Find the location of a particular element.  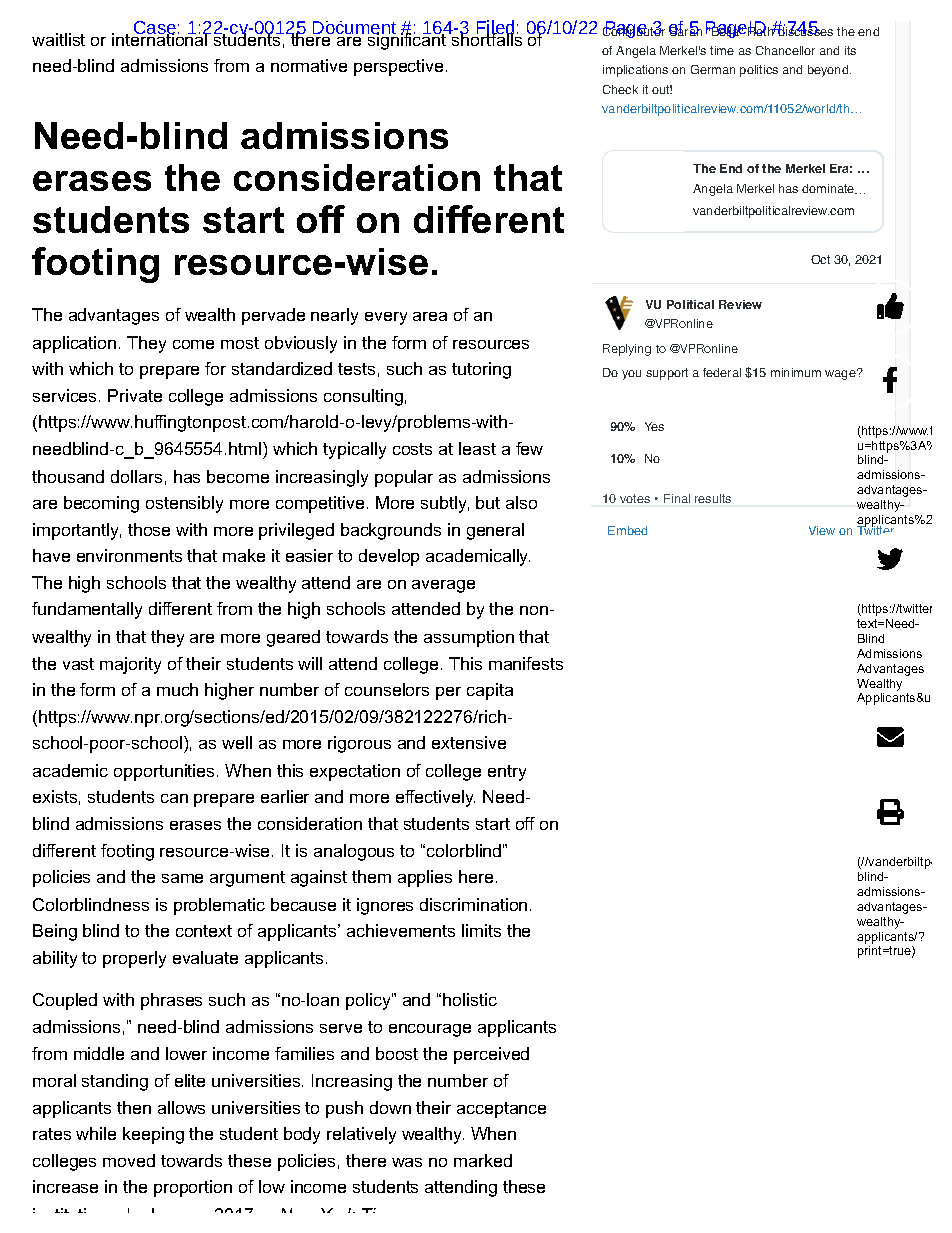

politics is located at coordinates (759, 71).
